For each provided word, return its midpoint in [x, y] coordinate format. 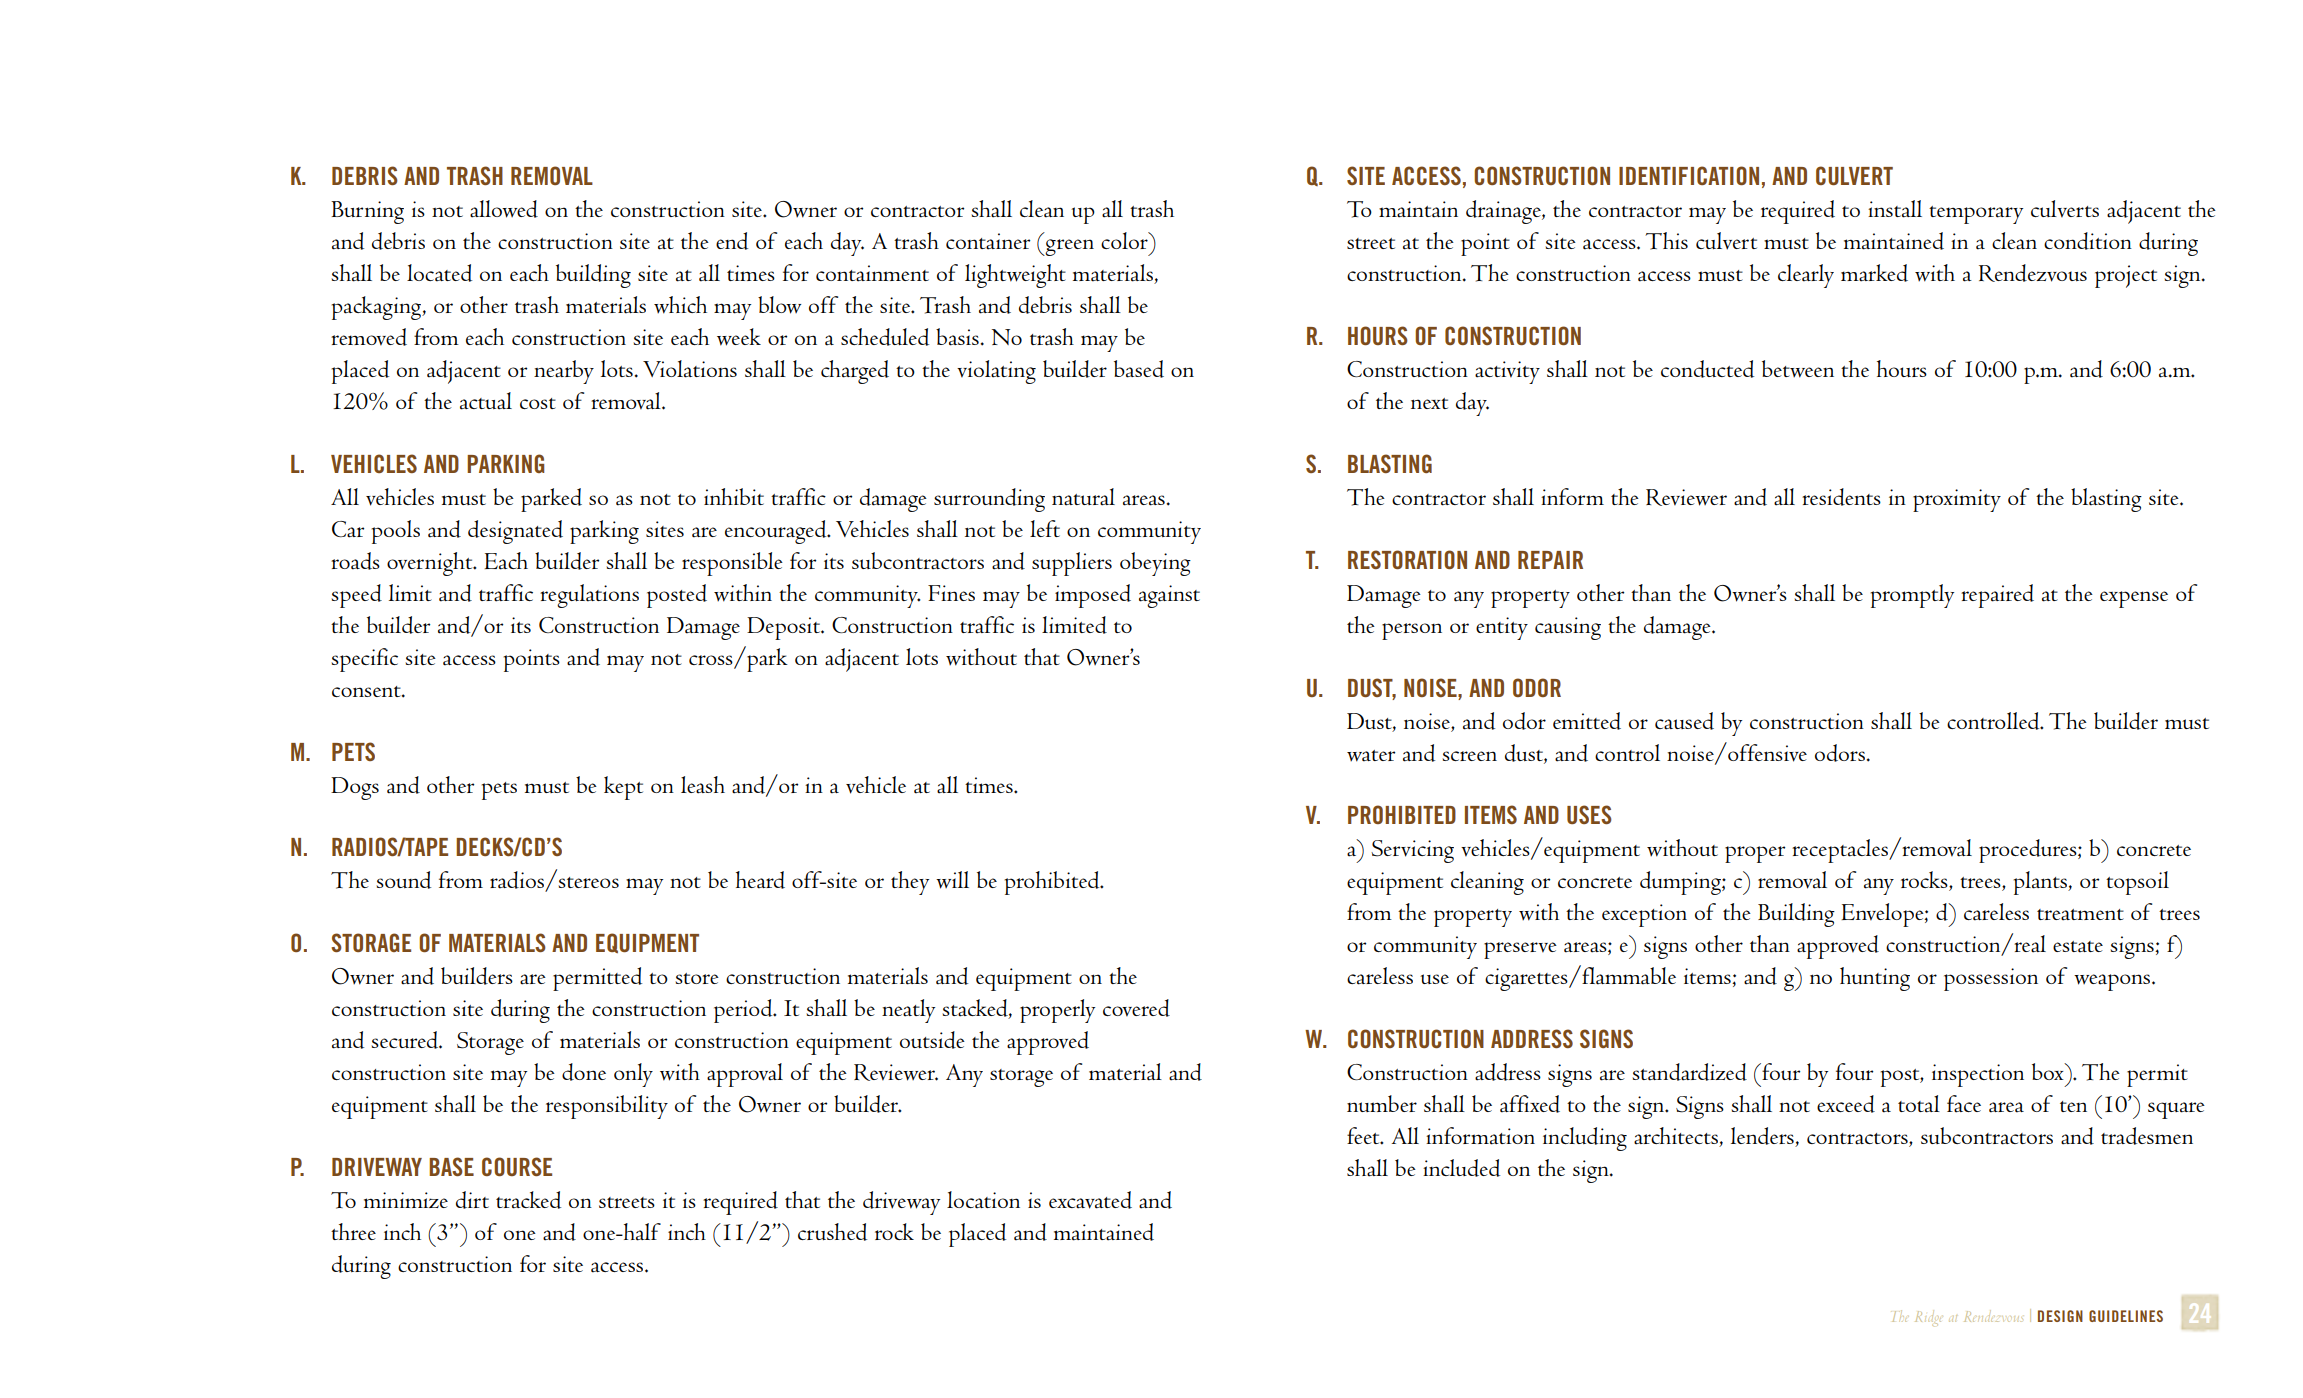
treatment [2080, 915]
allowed [504, 209]
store [697, 978]
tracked [528, 1200]
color [1125, 240]
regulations [589, 596]
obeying [1155, 564]
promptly [1912, 596]
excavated [1090, 1200]
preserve [1520, 950]
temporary [1976, 215]
